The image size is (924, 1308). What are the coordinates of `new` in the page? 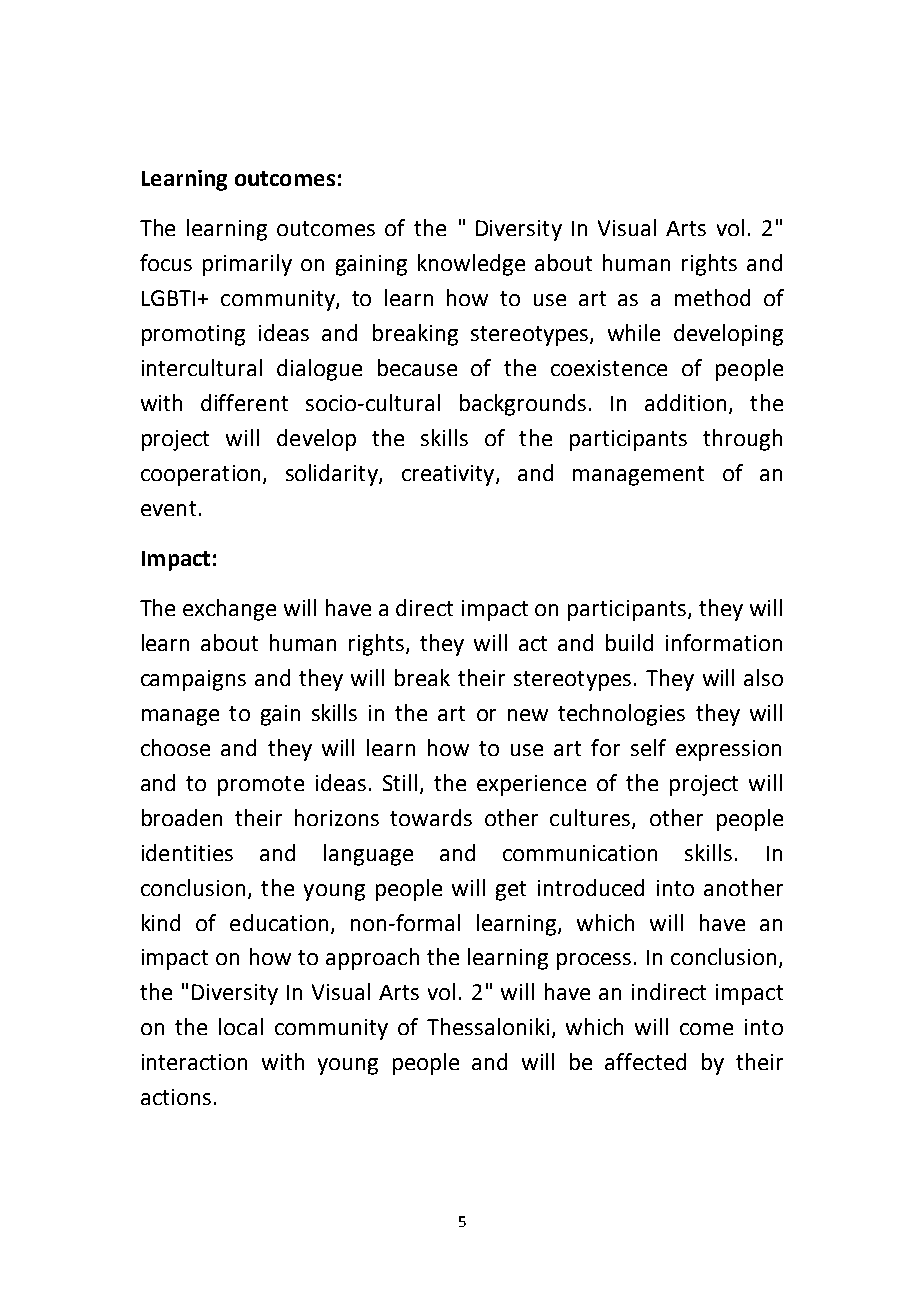 It's located at (528, 715).
